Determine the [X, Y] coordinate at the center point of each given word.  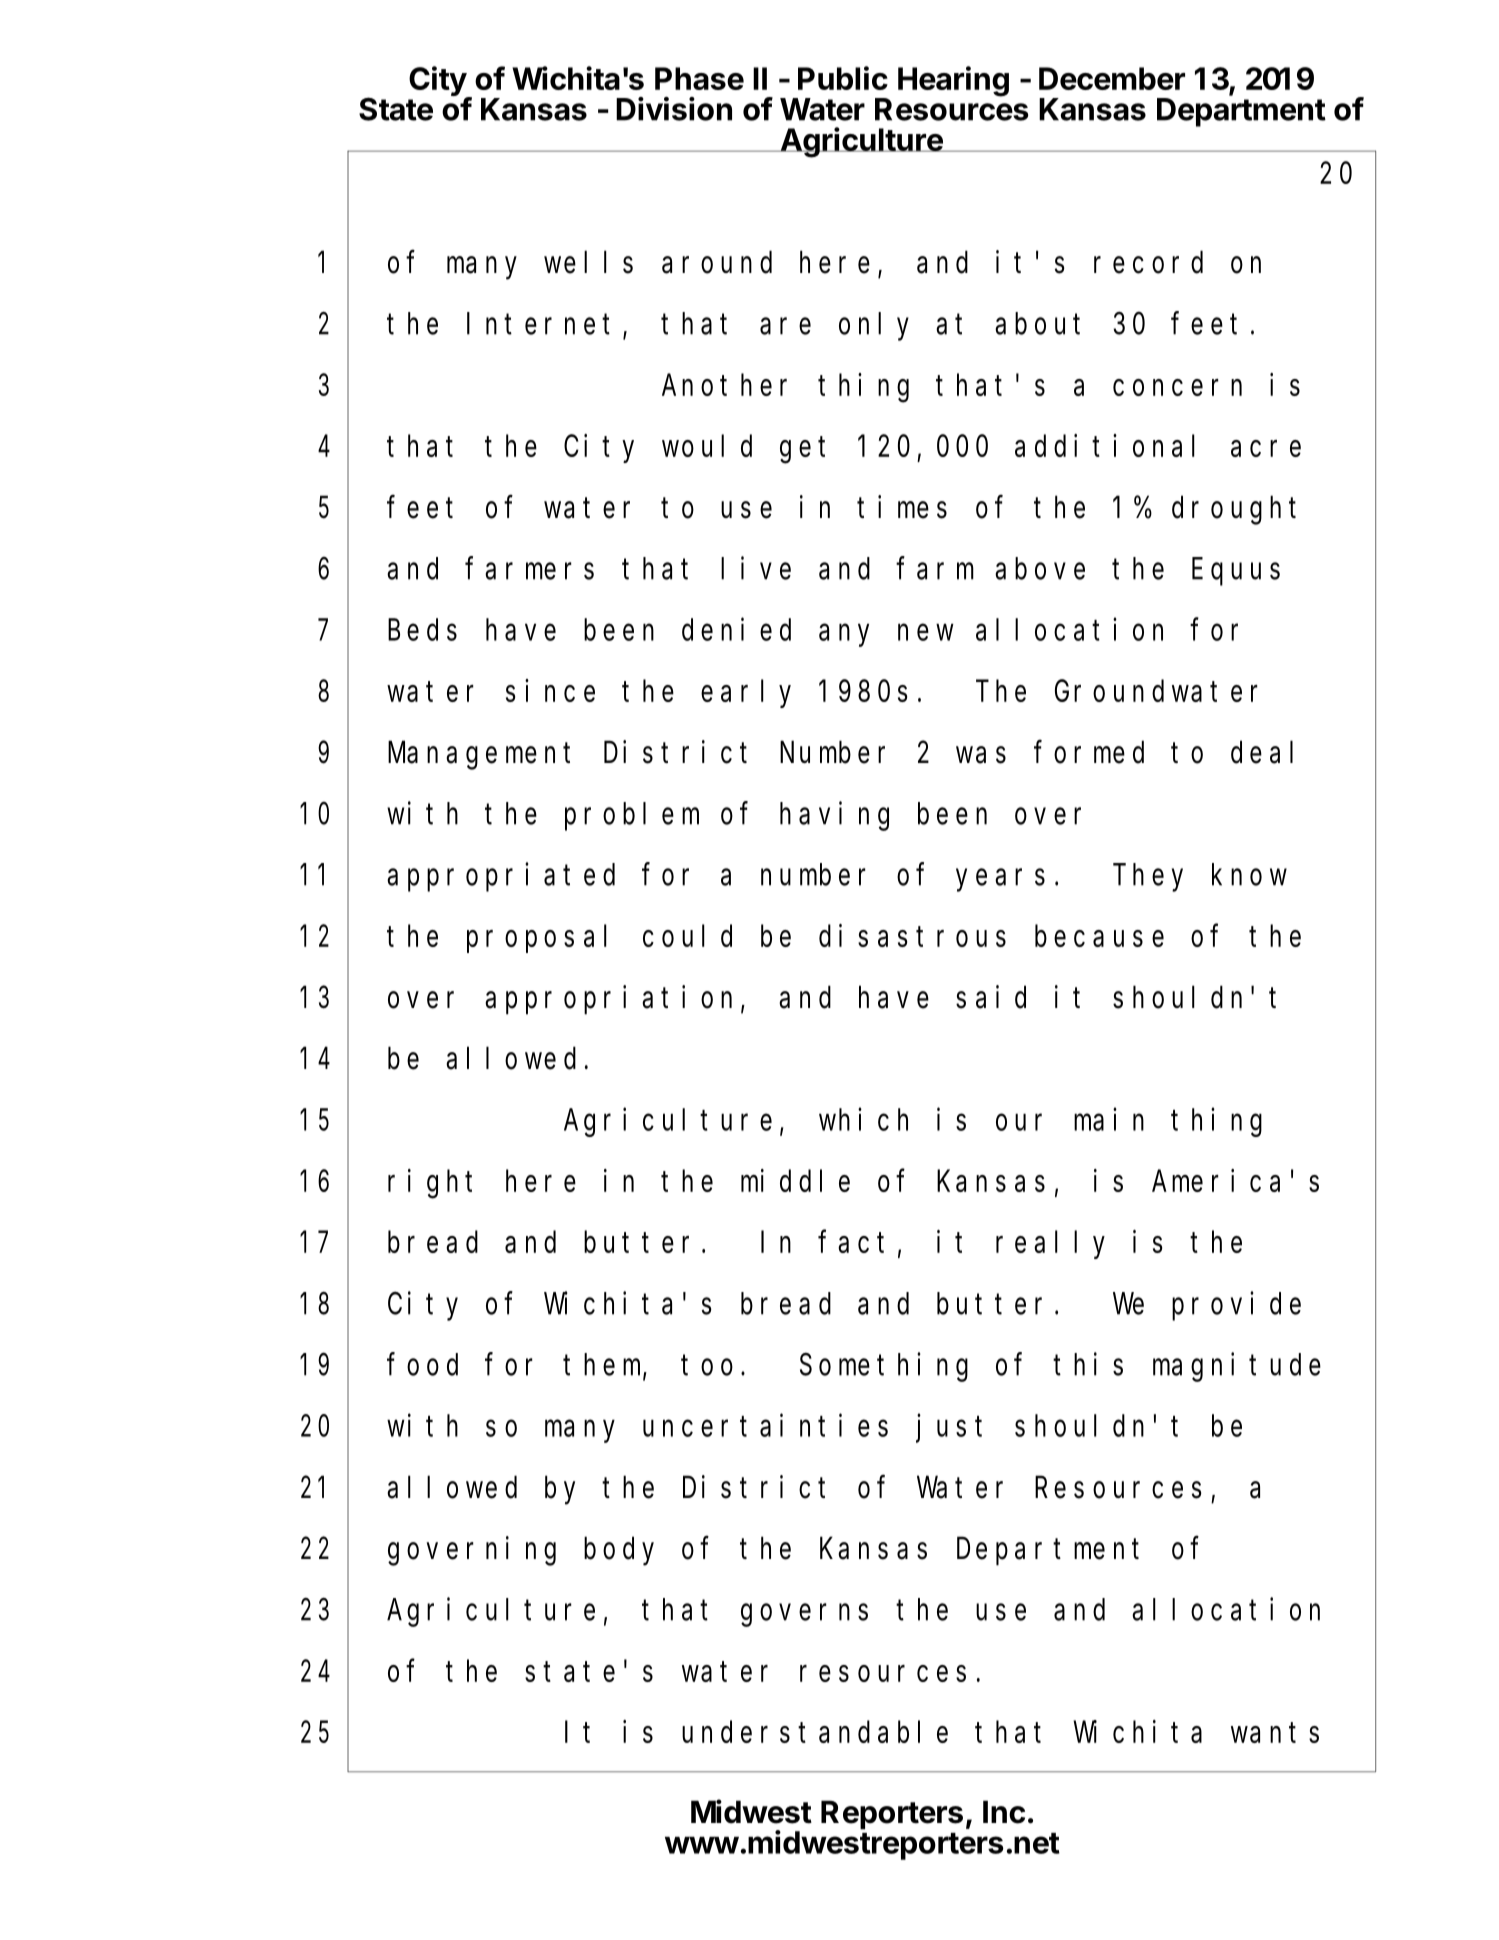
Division [674, 109]
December [1112, 78]
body [619, 1551]
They [1148, 878]
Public [843, 78]
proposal [537, 939]
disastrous [912, 935]
